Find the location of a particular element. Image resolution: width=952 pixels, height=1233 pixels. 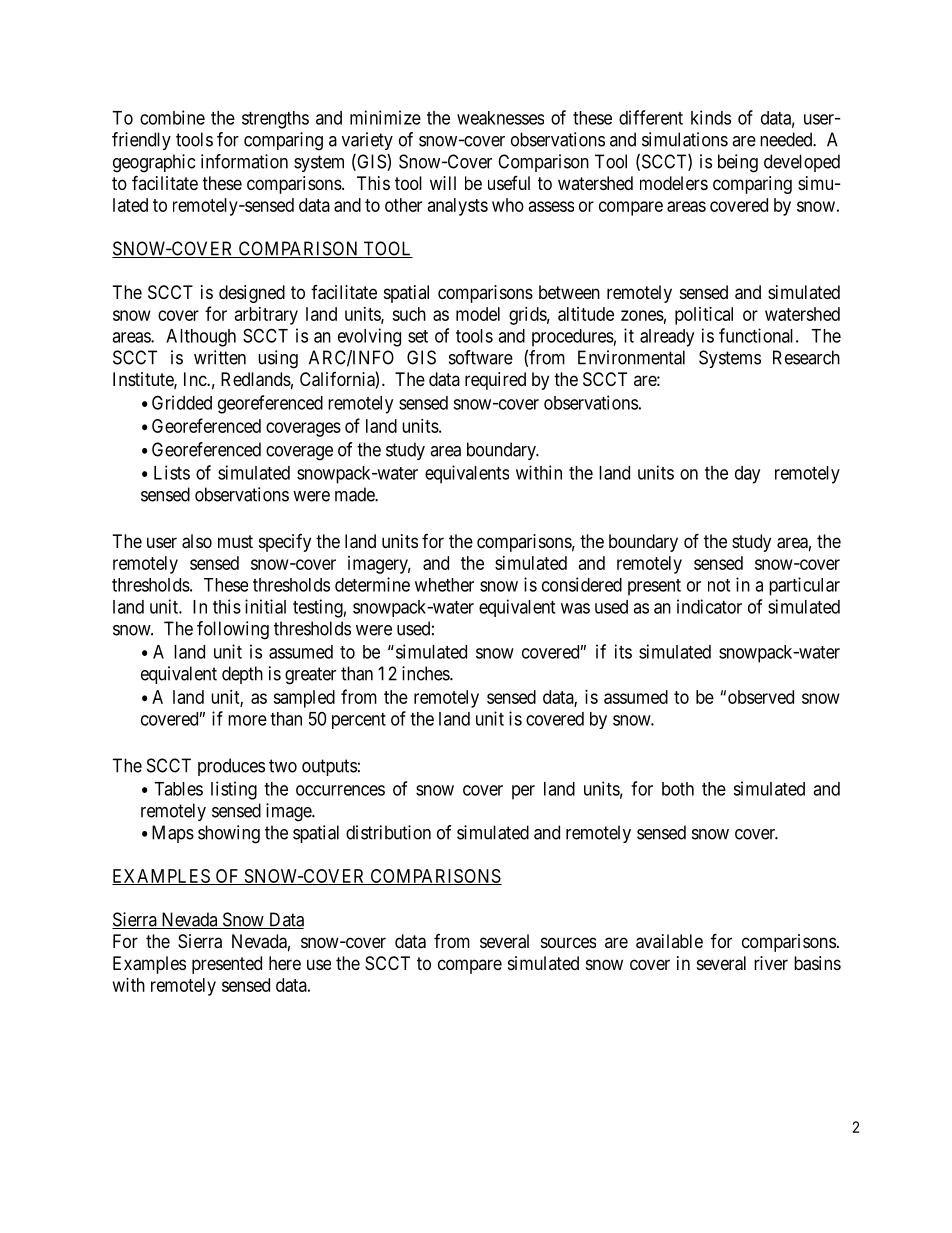

inches is located at coordinates (426, 673).
